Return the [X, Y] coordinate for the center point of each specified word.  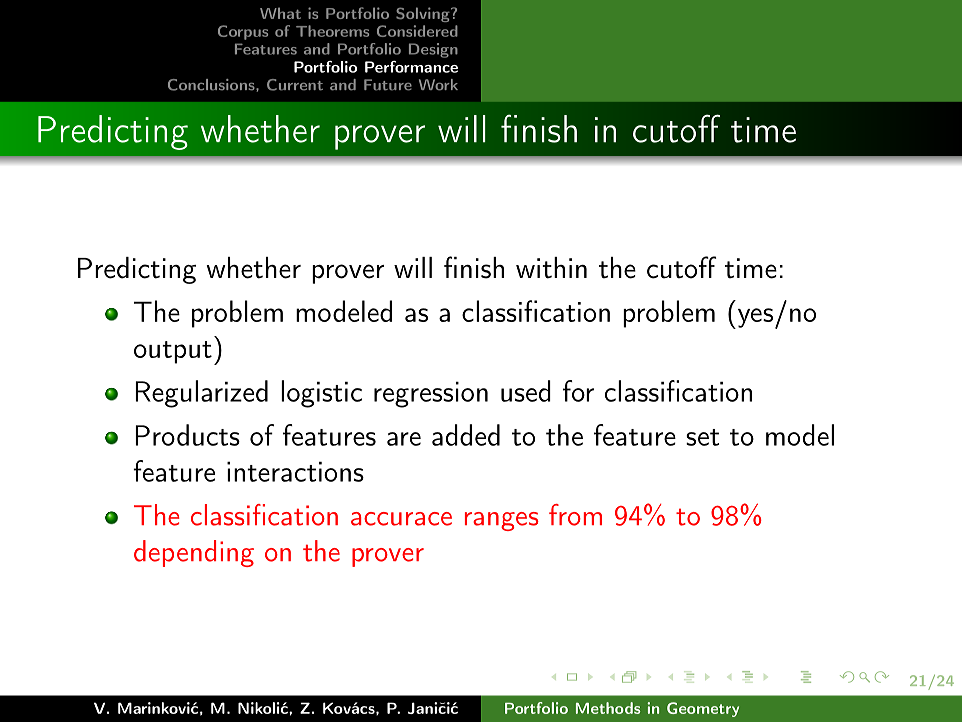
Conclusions [212, 85]
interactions [295, 471]
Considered [417, 31]
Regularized [202, 394]
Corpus [243, 32]
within [551, 268]
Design [433, 50]
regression [431, 394]
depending [194, 553]
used [526, 391]
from [575, 515]
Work [438, 85]
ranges [502, 521]
